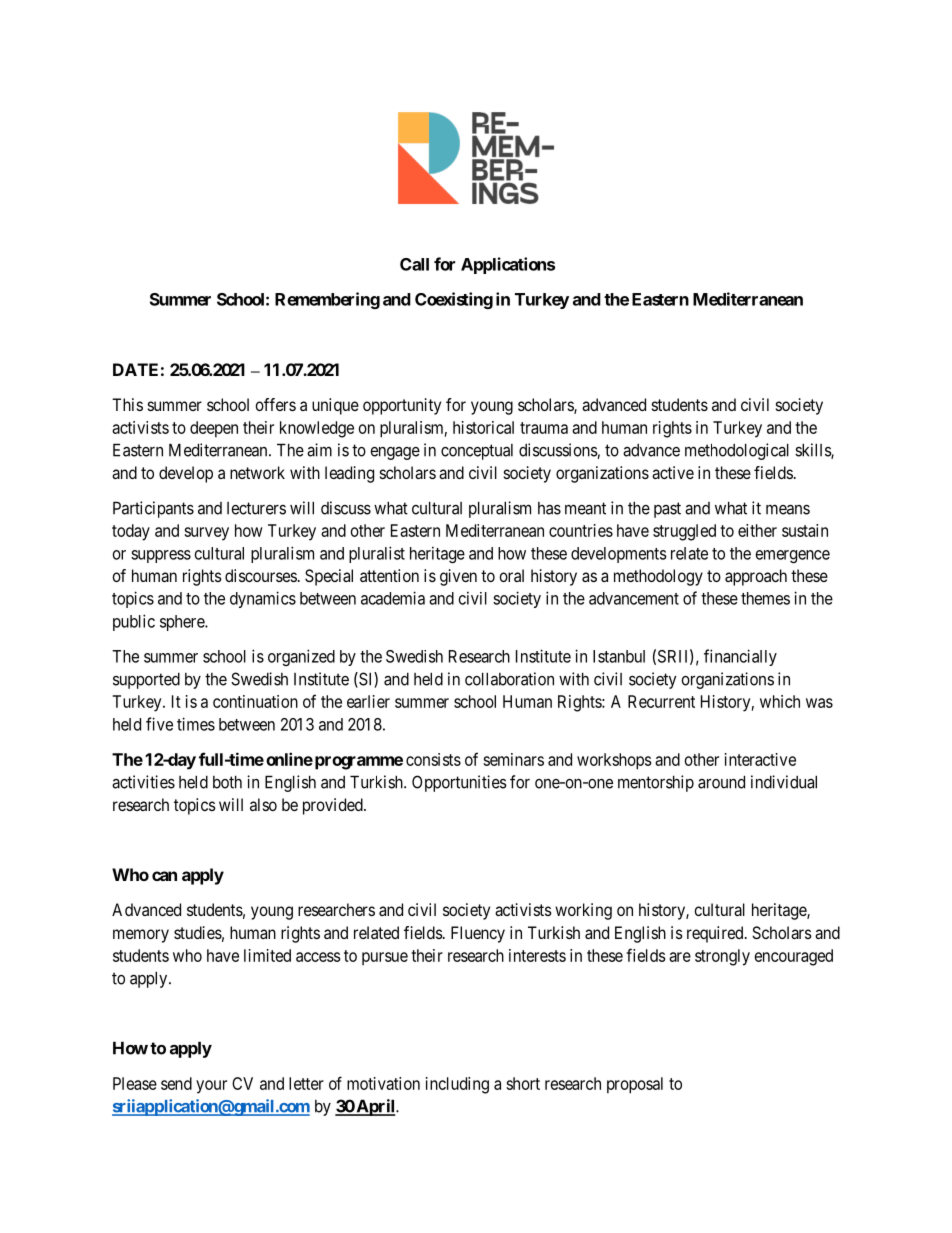  I want to click on continuation, so click(255, 701).
